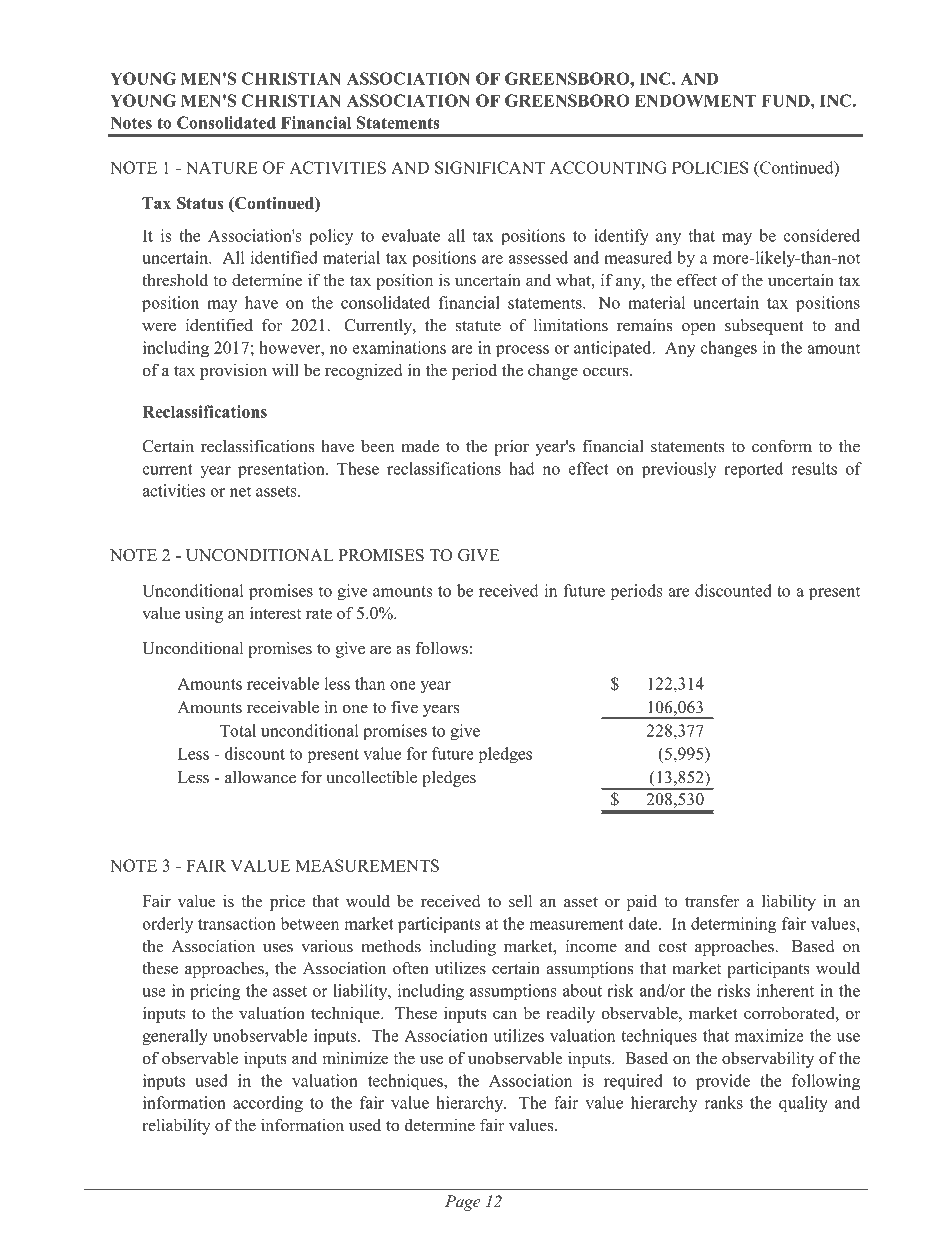 This screenshot has width=952, height=1233. What do you see at coordinates (710, 167) in the screenshot?
I see `POLICIES` at bounding box center [710, 167].
